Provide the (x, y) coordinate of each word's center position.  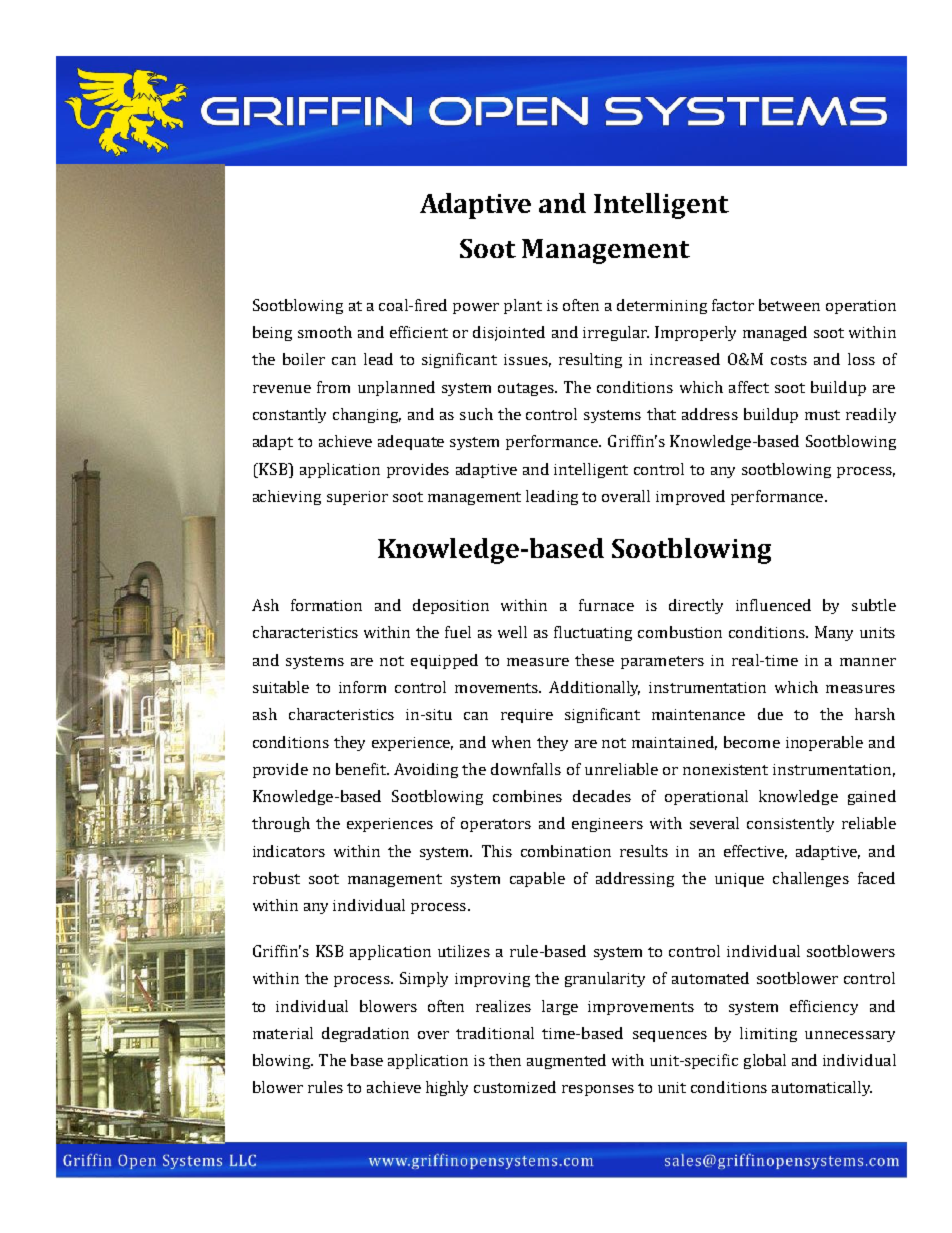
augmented (566, 1061)
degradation (365, 1034)
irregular (616, 333)
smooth (325, 332)
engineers (607, 825)
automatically (822, 1088)
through (281, 824)
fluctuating (593, 633)
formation (326, 605)
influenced (773, 605)
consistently (790, 824)
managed (775, 333)
